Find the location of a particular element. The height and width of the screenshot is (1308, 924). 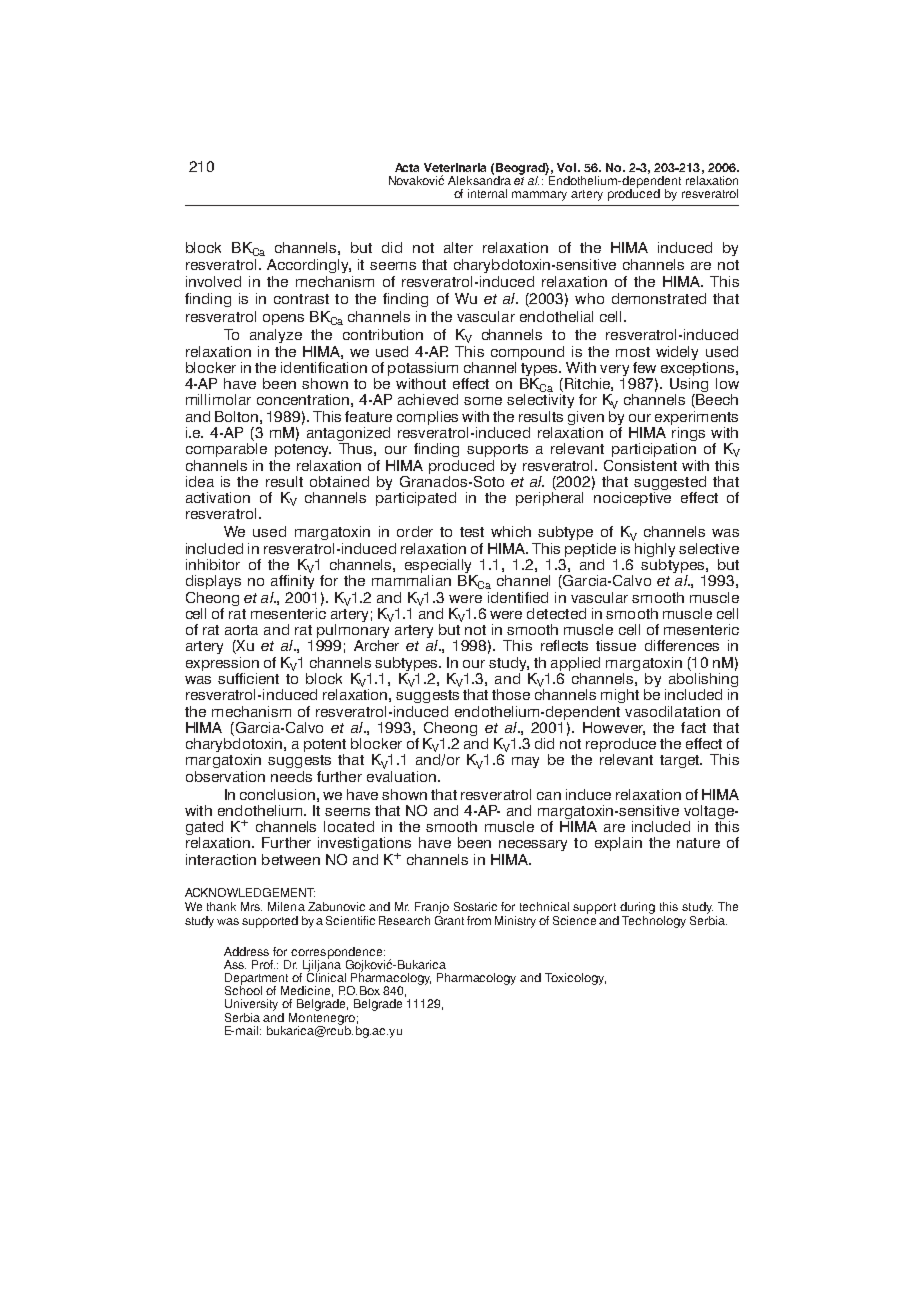

affinity is located at coordinates (292, 580).
